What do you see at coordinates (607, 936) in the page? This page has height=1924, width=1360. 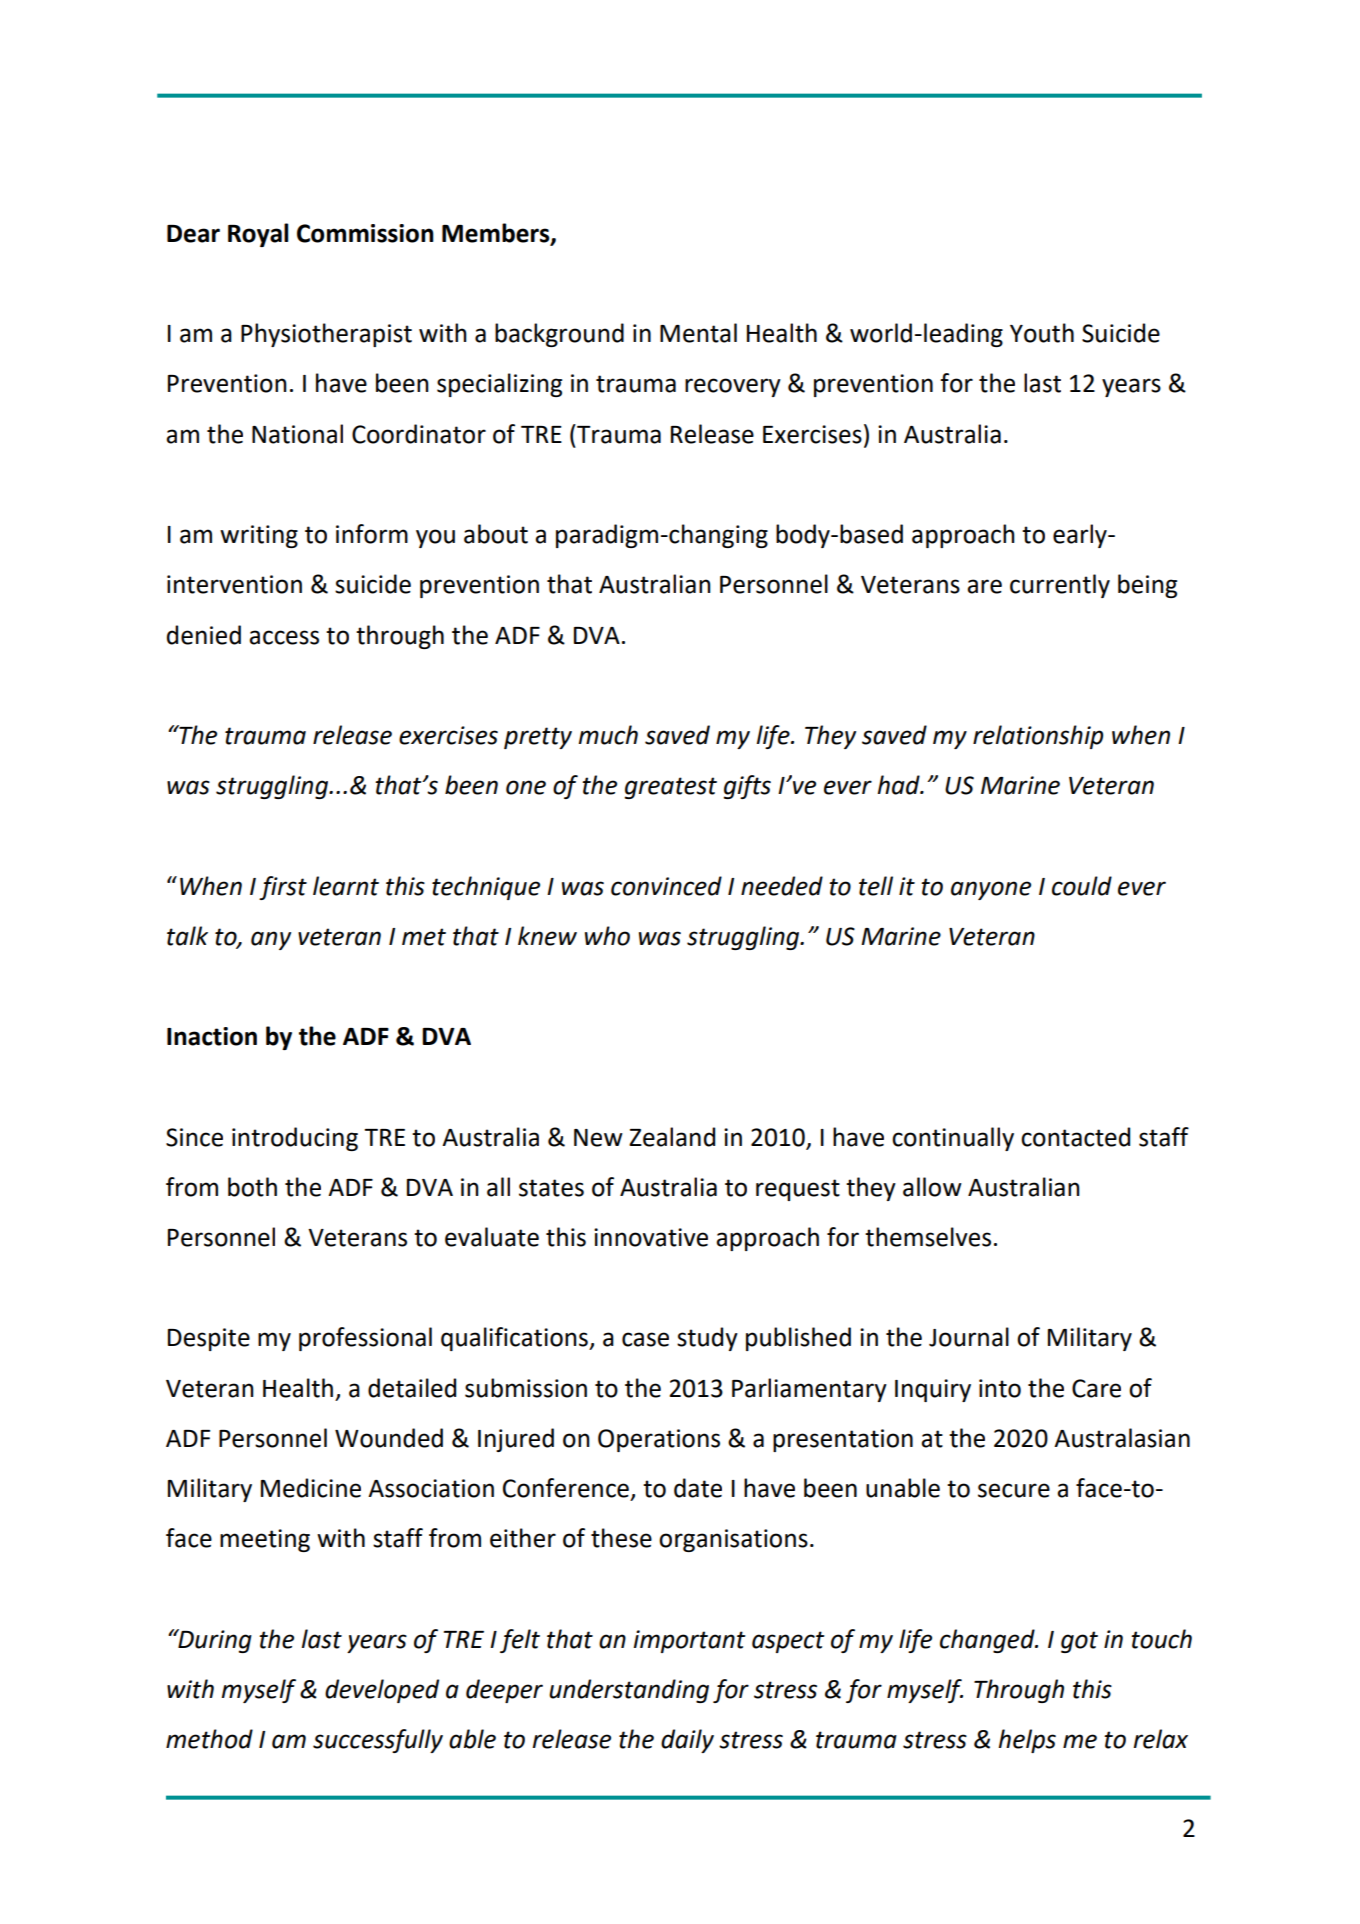 I see `who` at bounding box center [607, 936].
